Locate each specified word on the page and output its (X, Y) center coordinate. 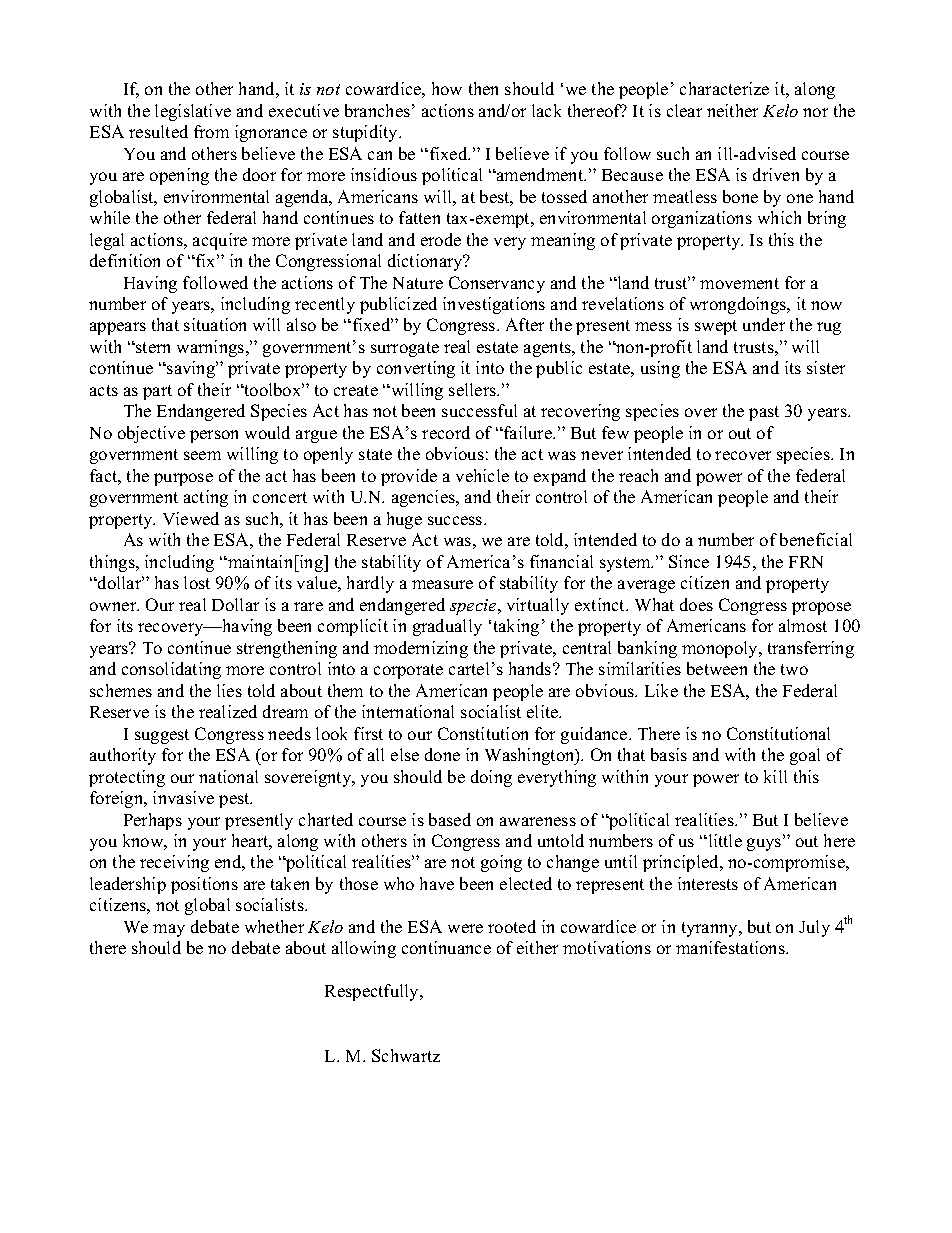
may (169, 930)
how (447, 88)
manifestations (731, 947)
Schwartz (406, 1055)
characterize (724, 88)
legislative (193, 112)
